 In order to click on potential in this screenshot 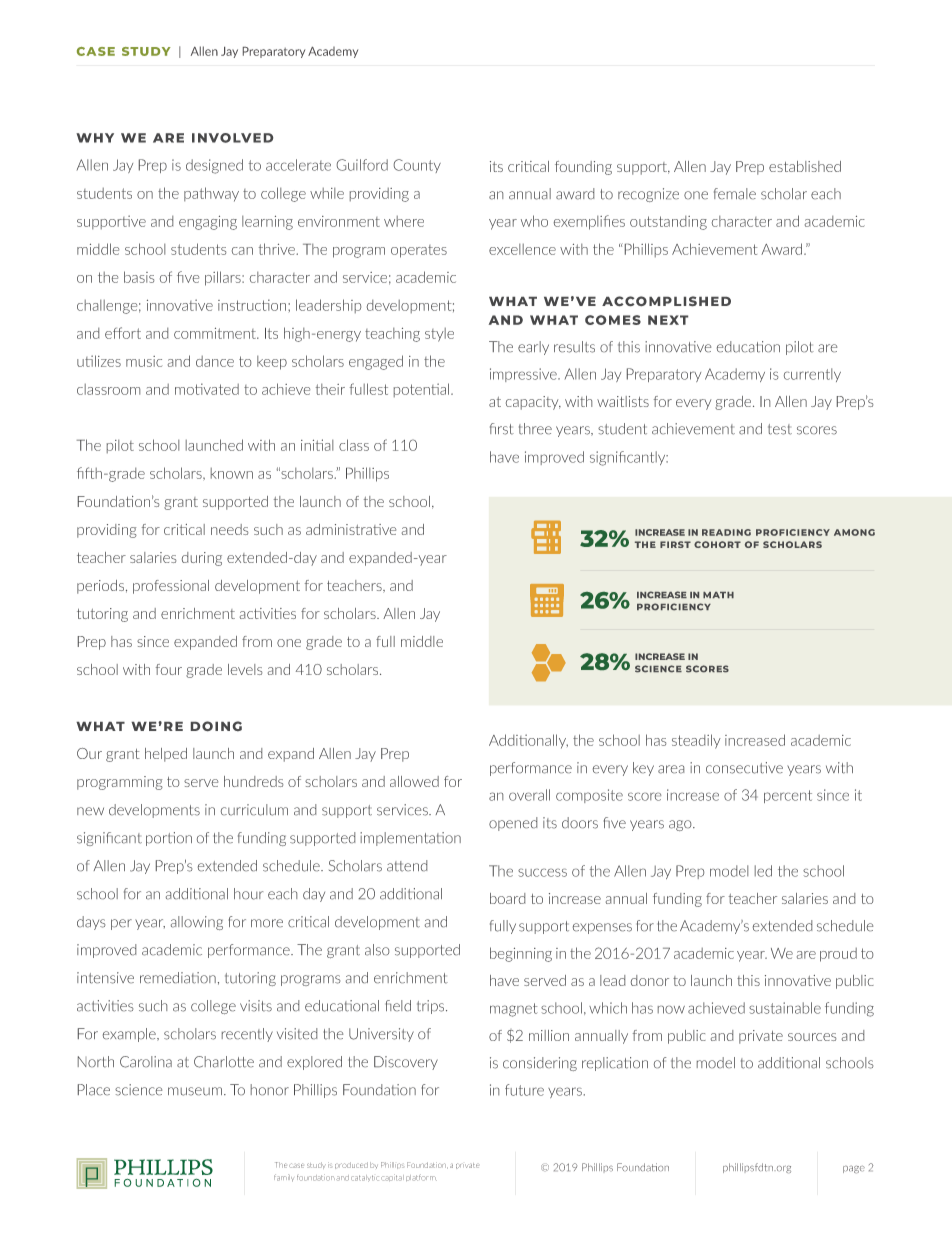, I will do `click(423, 390)`.
